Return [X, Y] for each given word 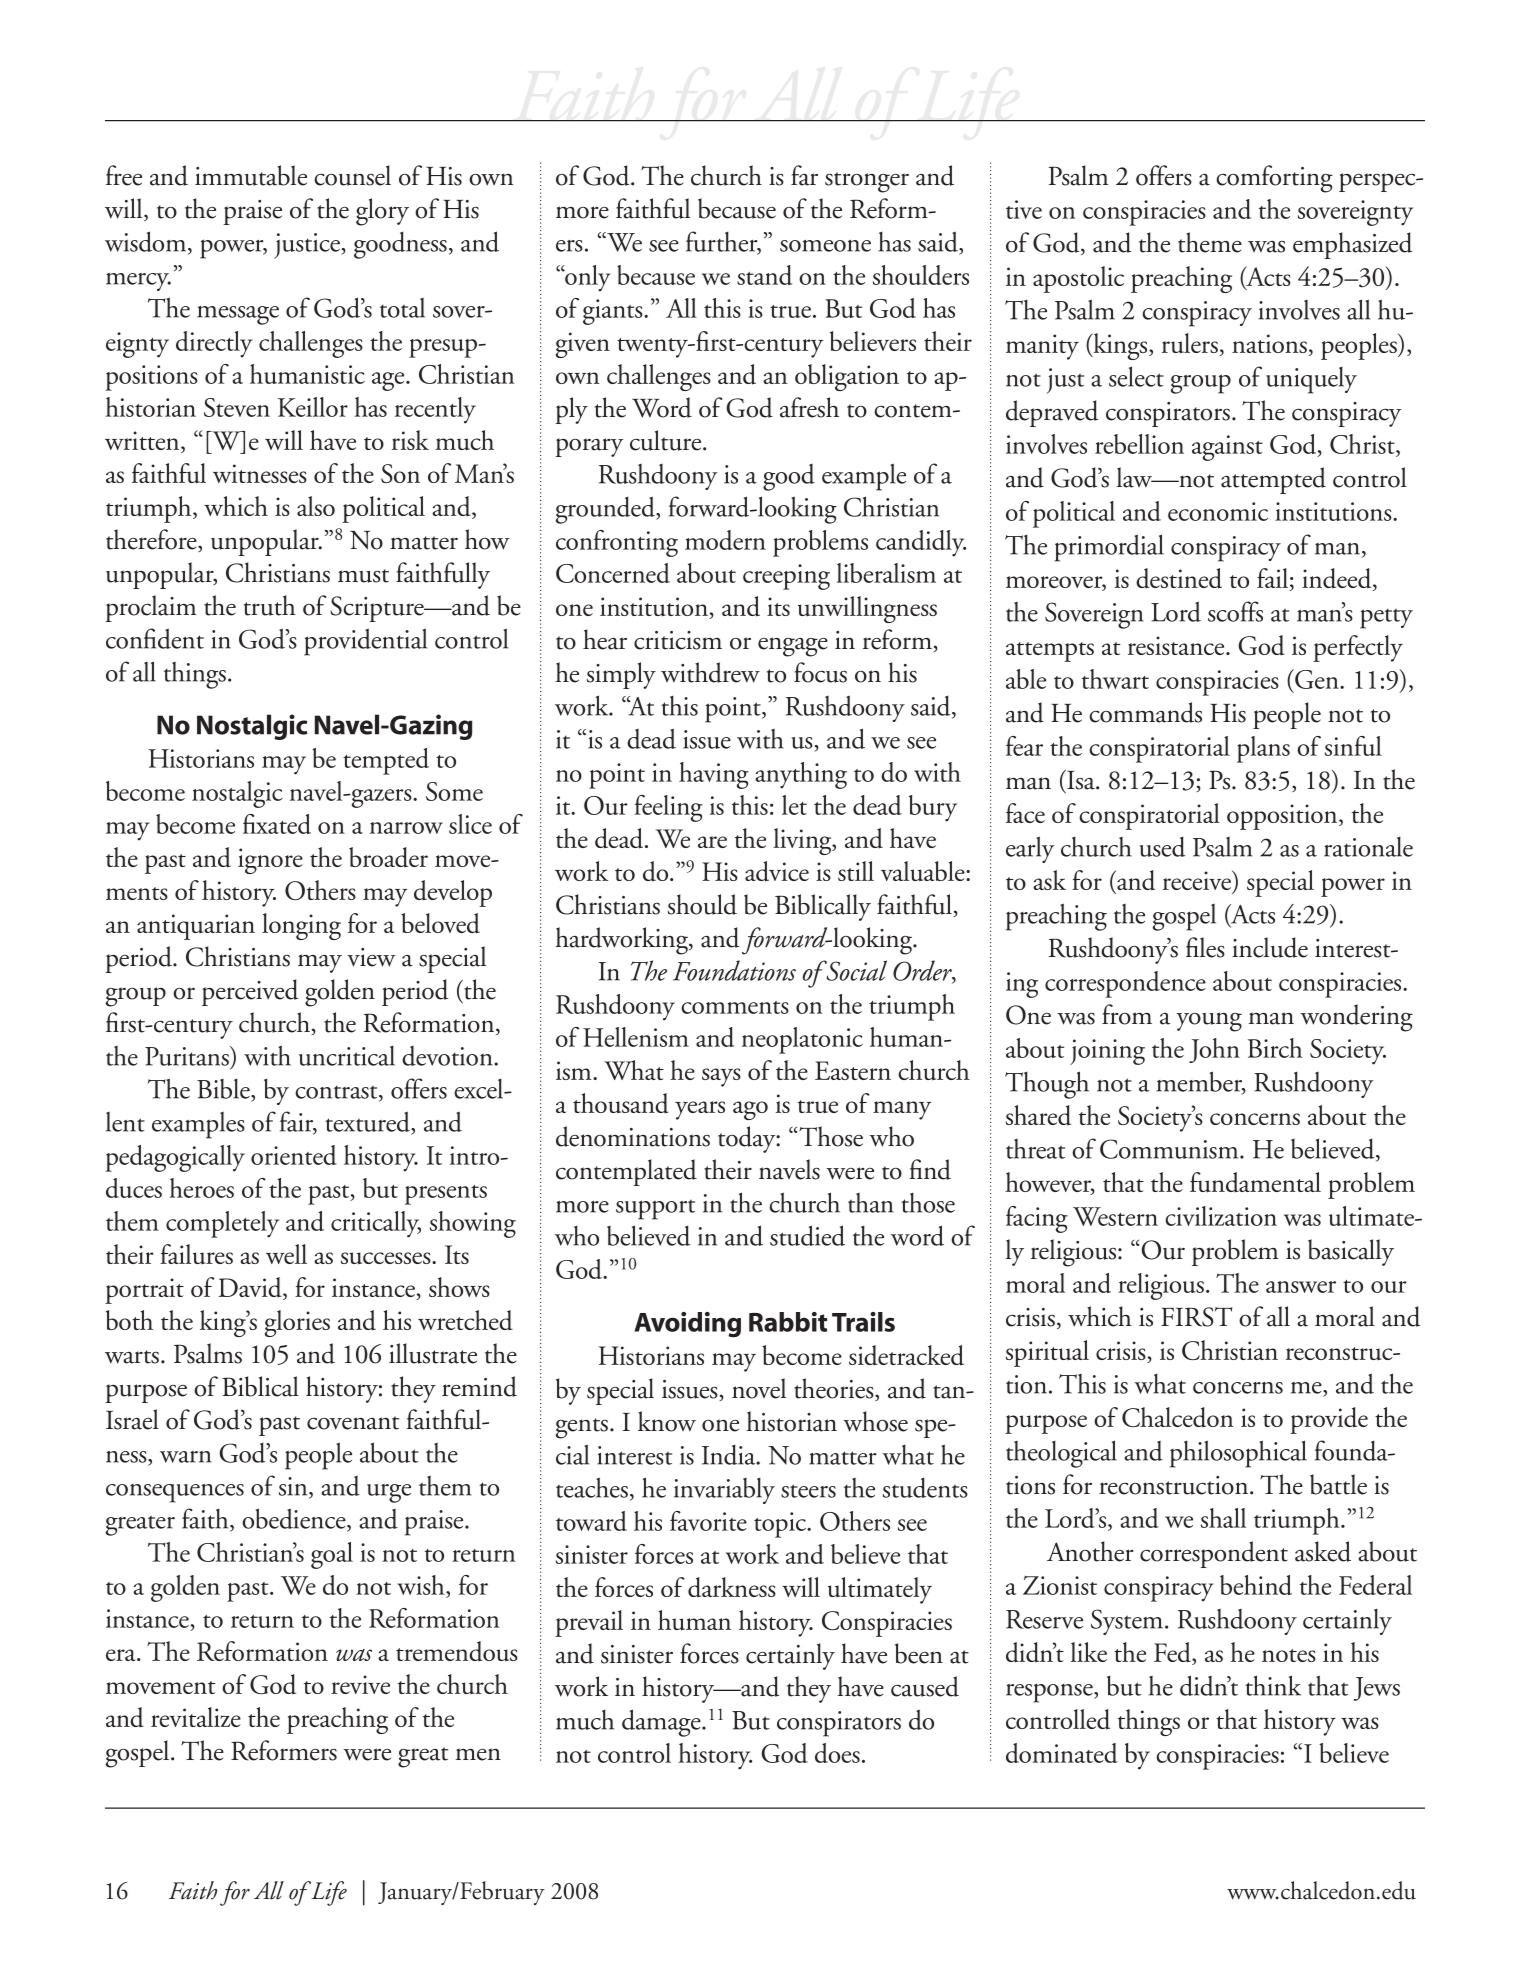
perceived [250, 992]
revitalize [196, 1717]
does [837, 1753]
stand [764, 275]
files [1205, 947]
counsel [352, 175]
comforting [1274, 179]
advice [777, 871]
